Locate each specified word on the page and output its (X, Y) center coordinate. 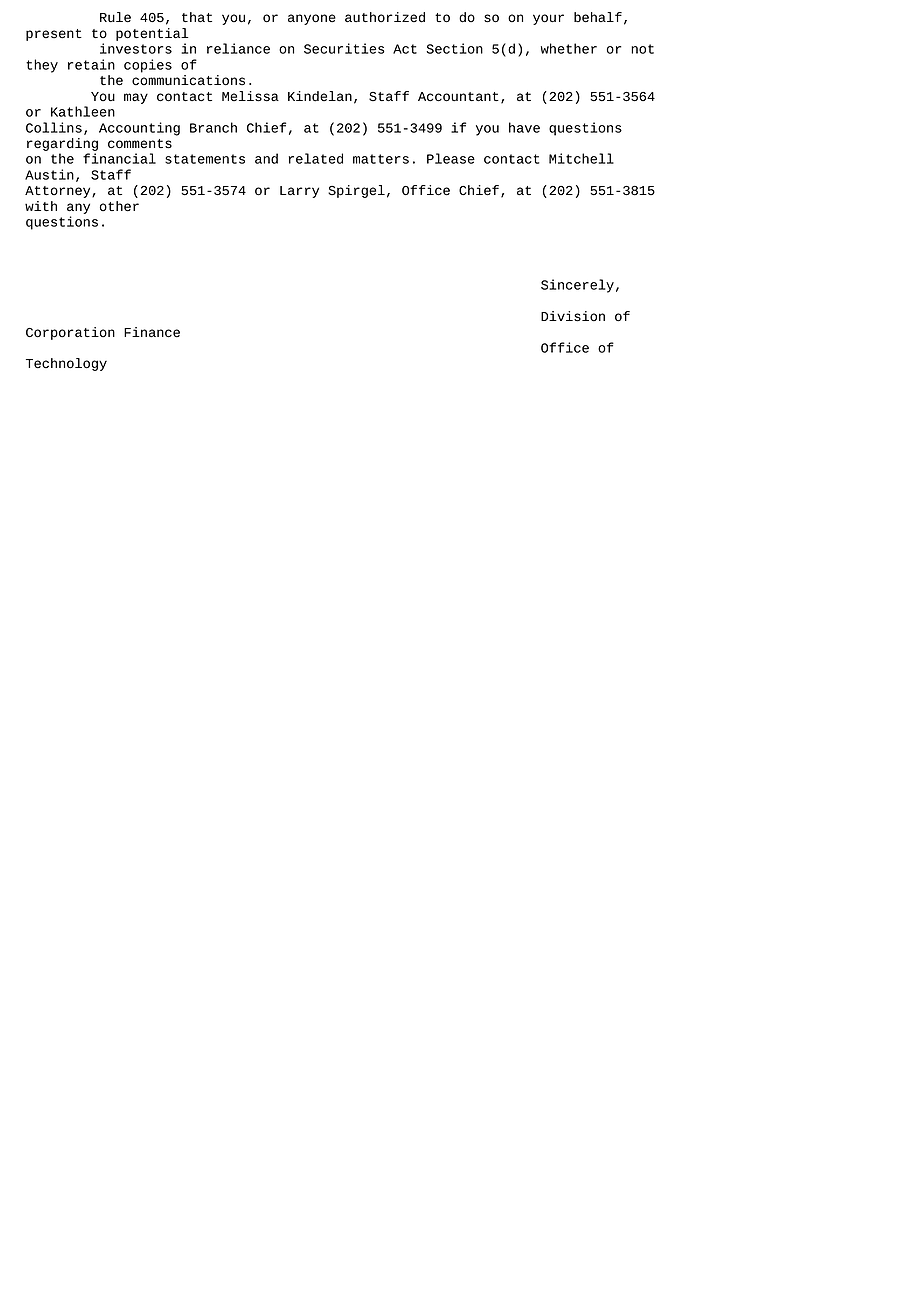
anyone (312, 19)
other (119, 206)
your (548, 19)
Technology (66, 364)
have (524, 127)
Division (573, 316)
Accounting (139, 129)
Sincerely (577, 286)
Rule (115, 17)
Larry (299, 192)
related (316, 158)
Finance (152, 332)
